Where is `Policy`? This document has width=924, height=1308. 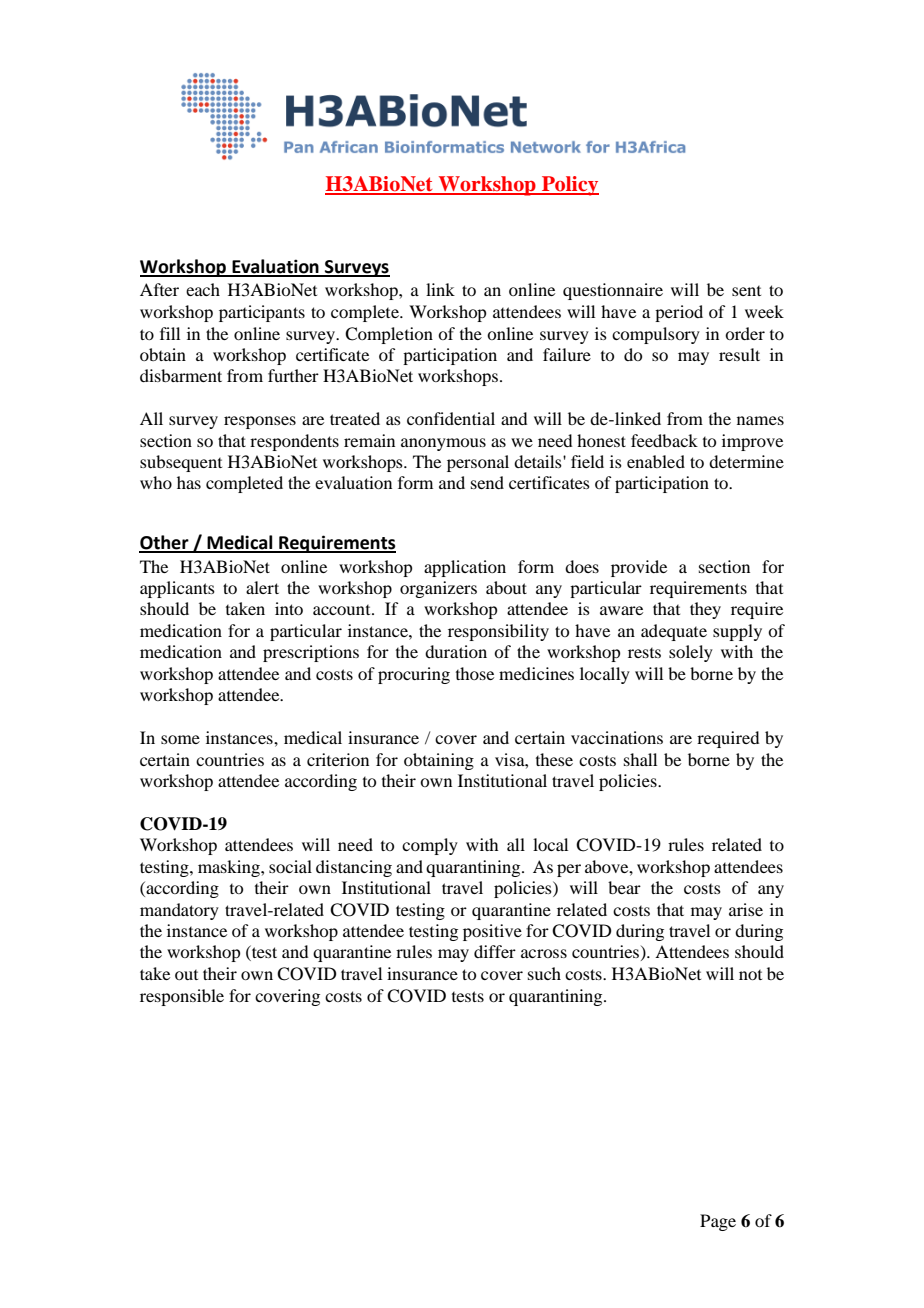
Policy is located at coordinates (569, 186).
